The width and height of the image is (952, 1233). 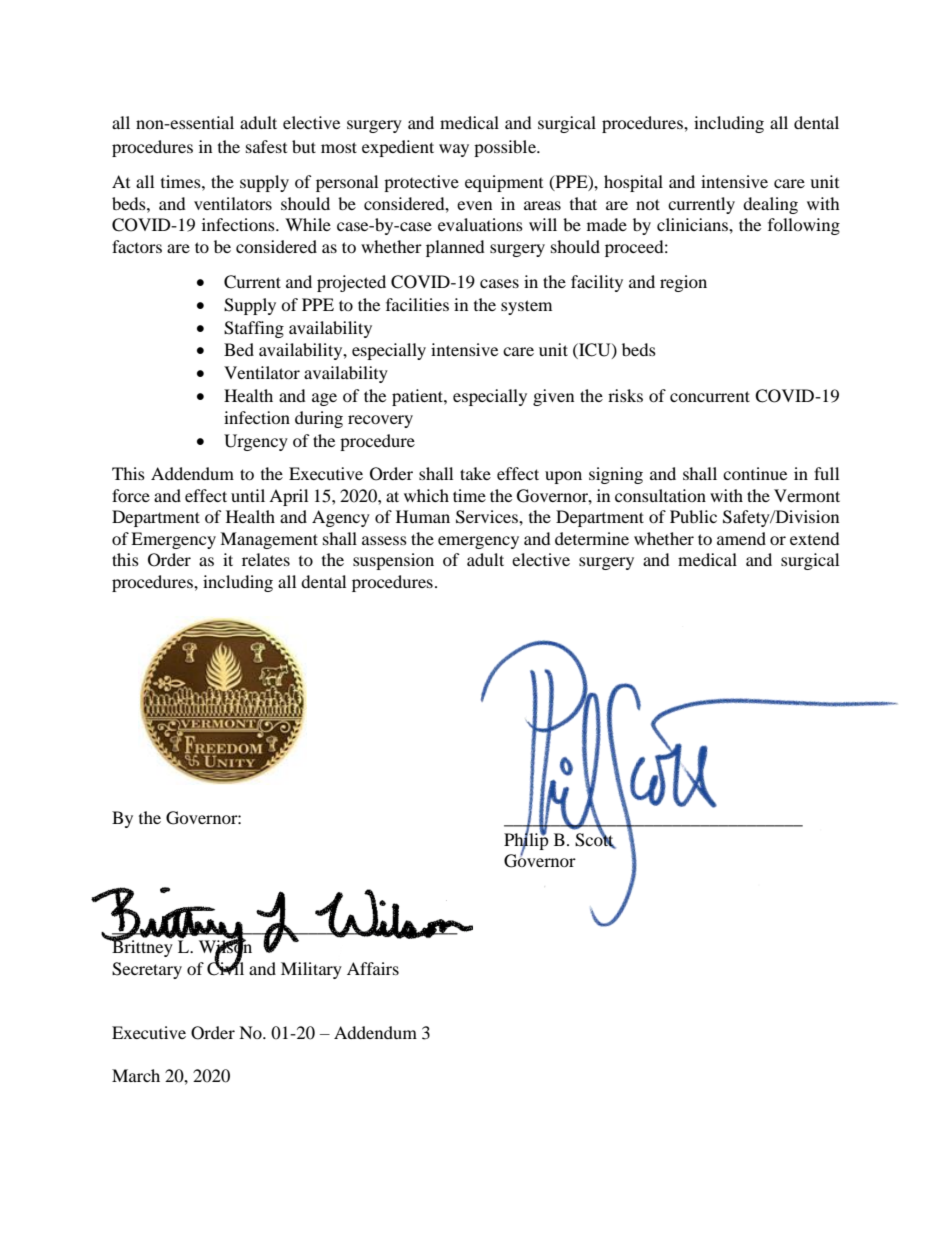 I want to click on continue, so click(x=755, y=473).
